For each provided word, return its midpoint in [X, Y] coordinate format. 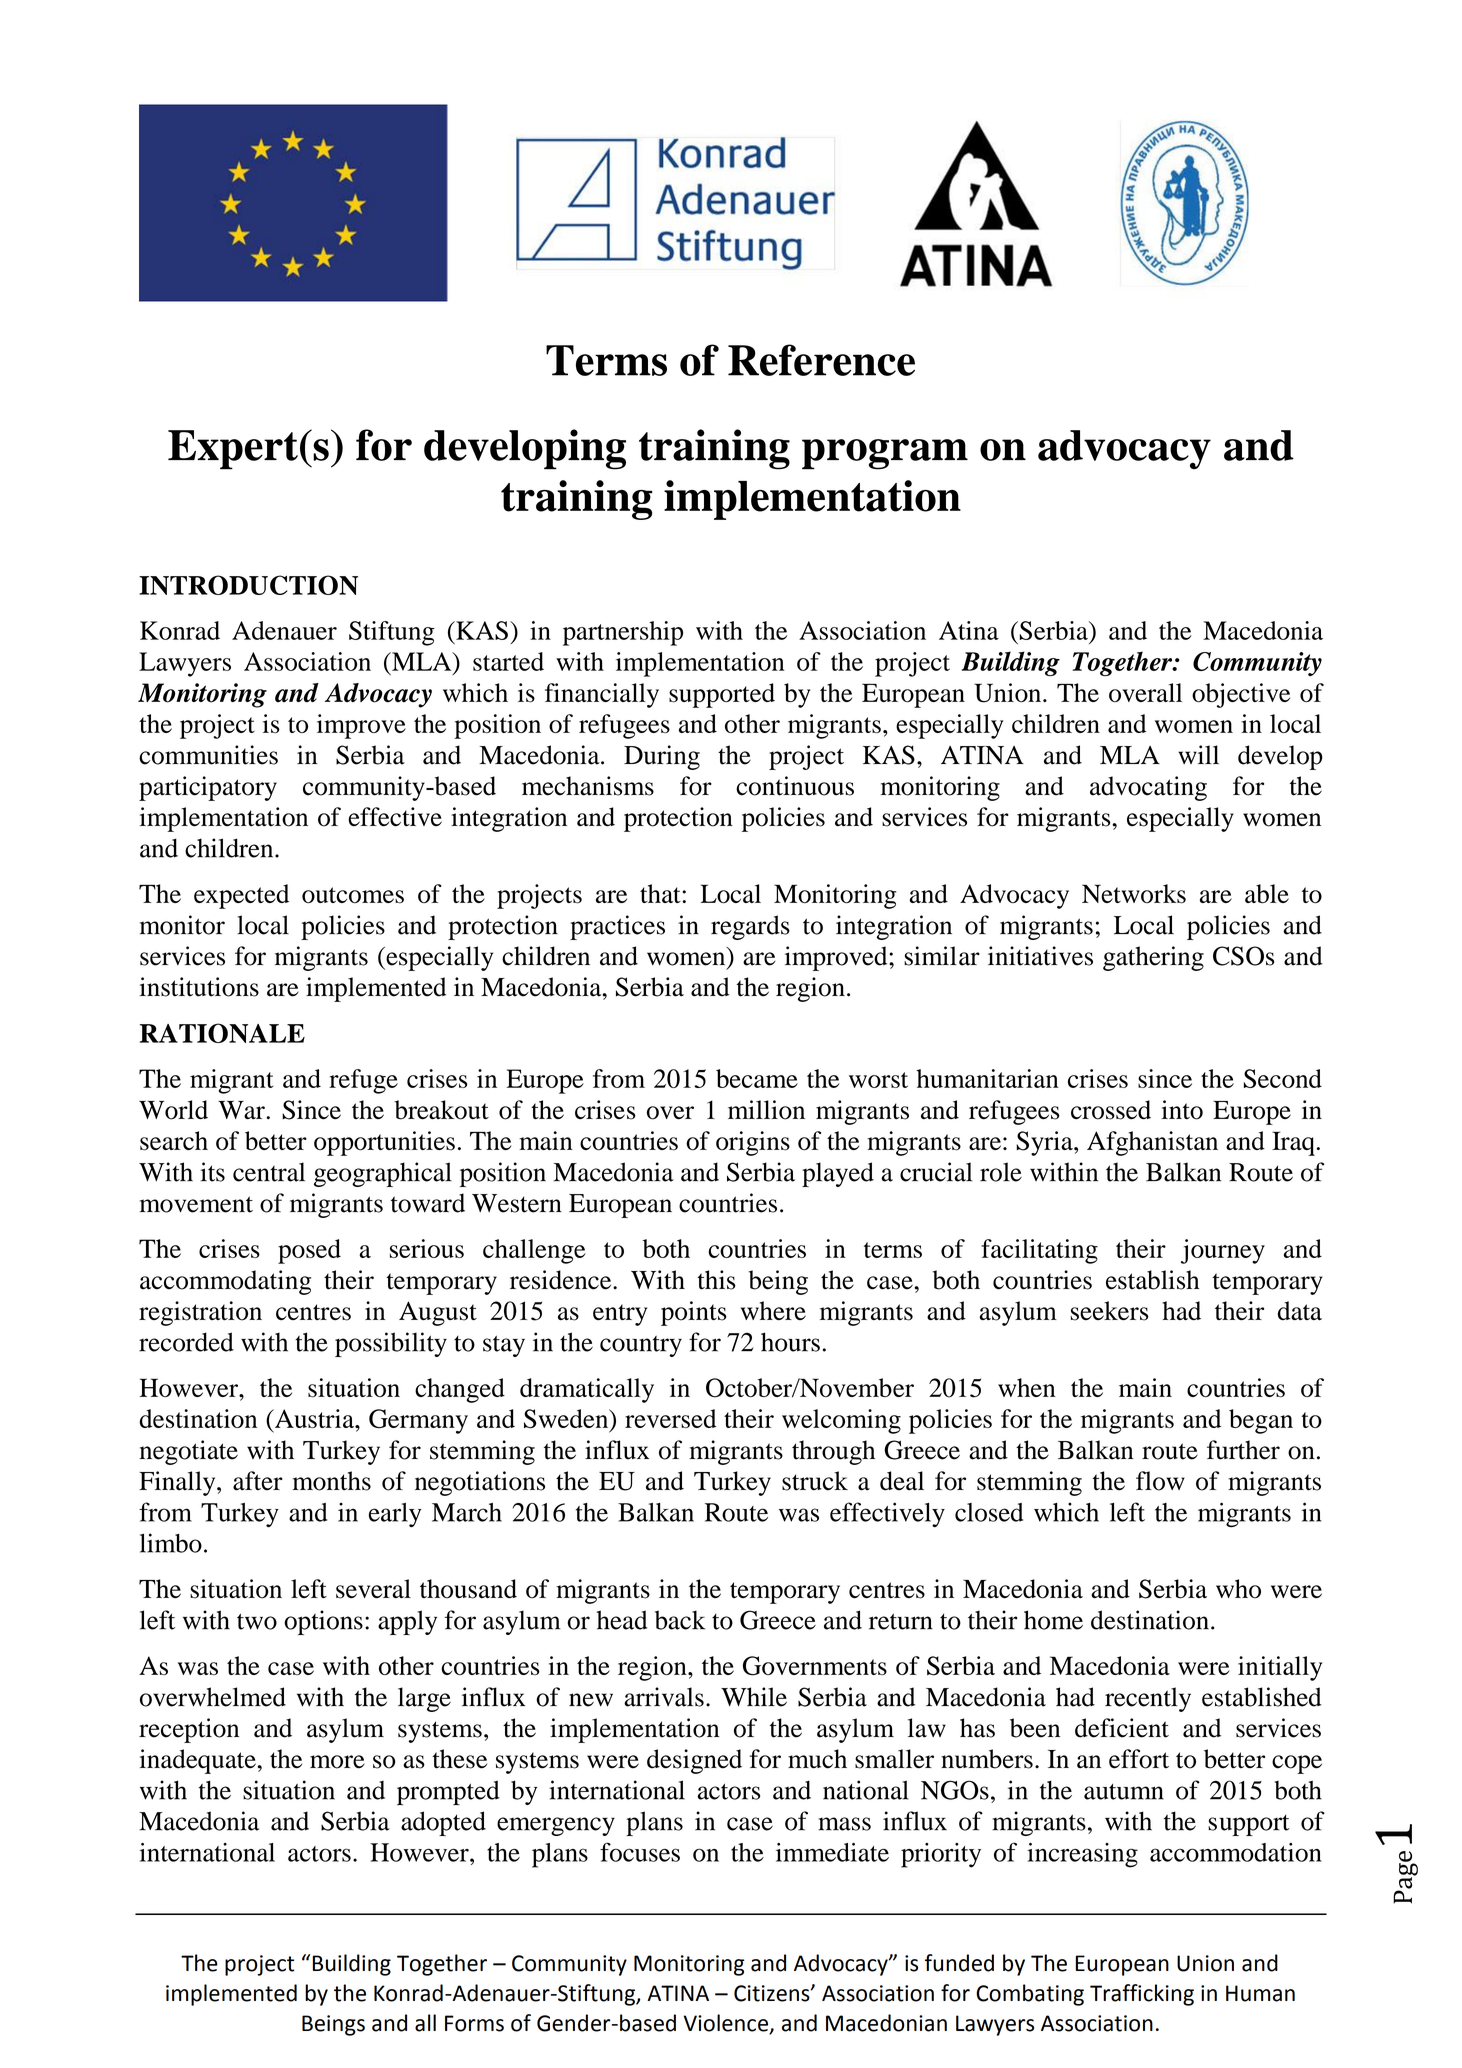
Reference [821, 360]
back [680, 1620]
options [323, 1622]
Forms [474, 2023]
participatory [208, 788]
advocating [1148, 788]
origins [753, 1143]
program [885, 454]
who [1238, 1589]
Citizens [773, 1993]
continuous [795, 786]
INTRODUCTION [248, 585]
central [269, 1172]
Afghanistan [1152, 1143]
